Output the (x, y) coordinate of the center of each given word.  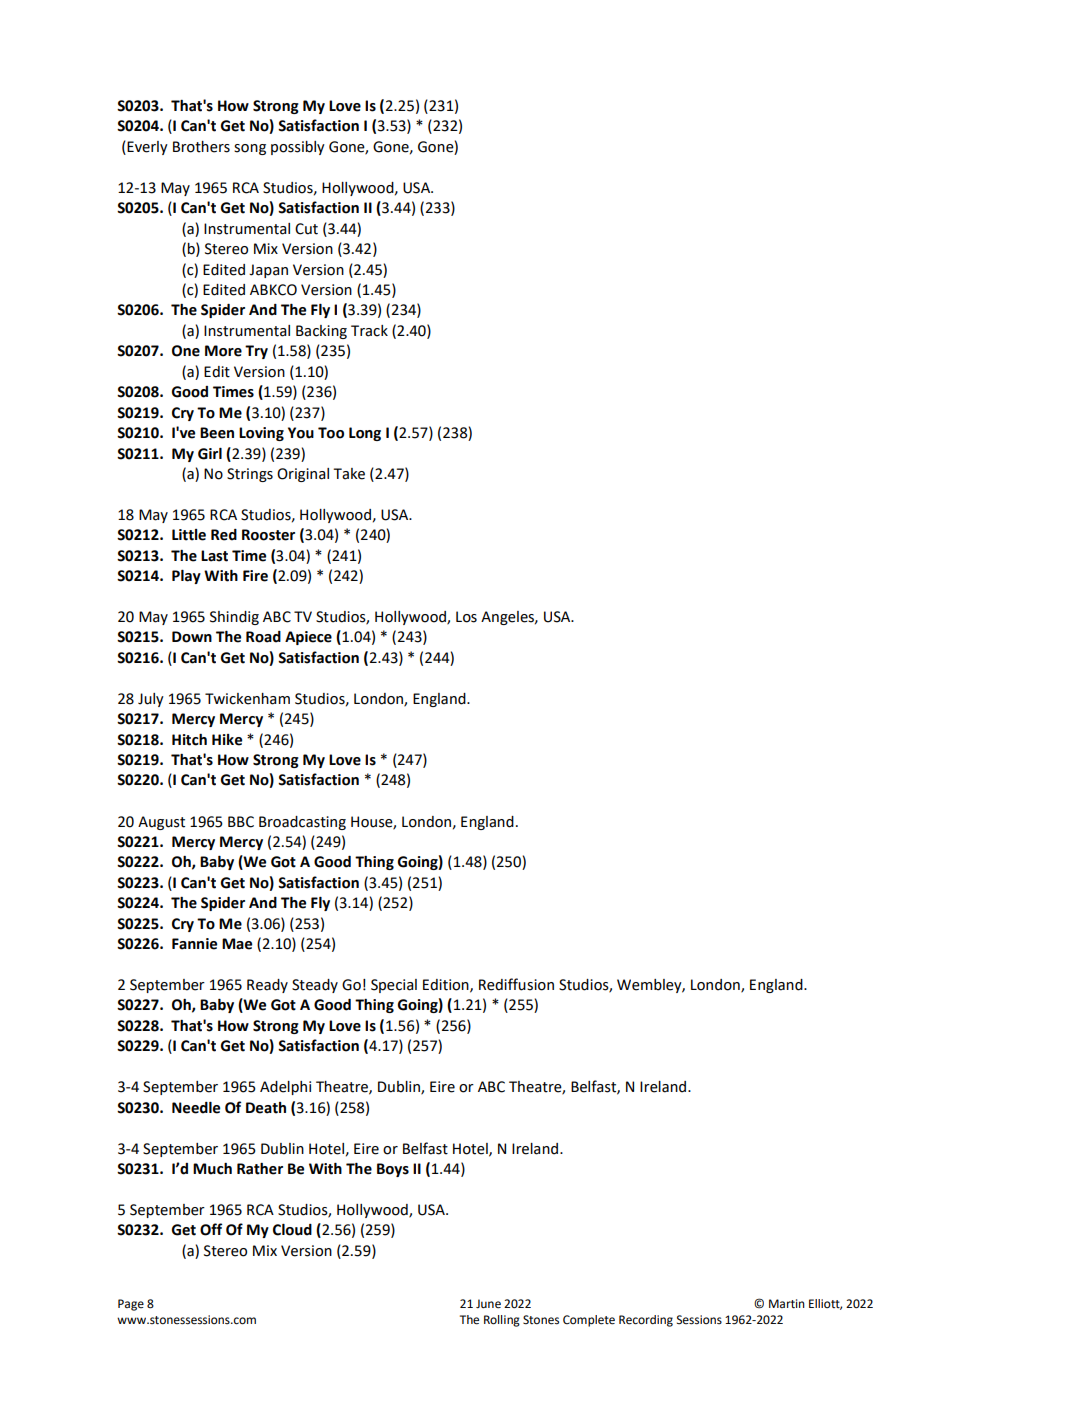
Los (466, 617)
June (488, 1304)
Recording (646, 1321)
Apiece (308, 638)
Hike (227, 740)
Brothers (201, 147)
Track (369, 331)
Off (211, 1229)
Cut (306, 229)
